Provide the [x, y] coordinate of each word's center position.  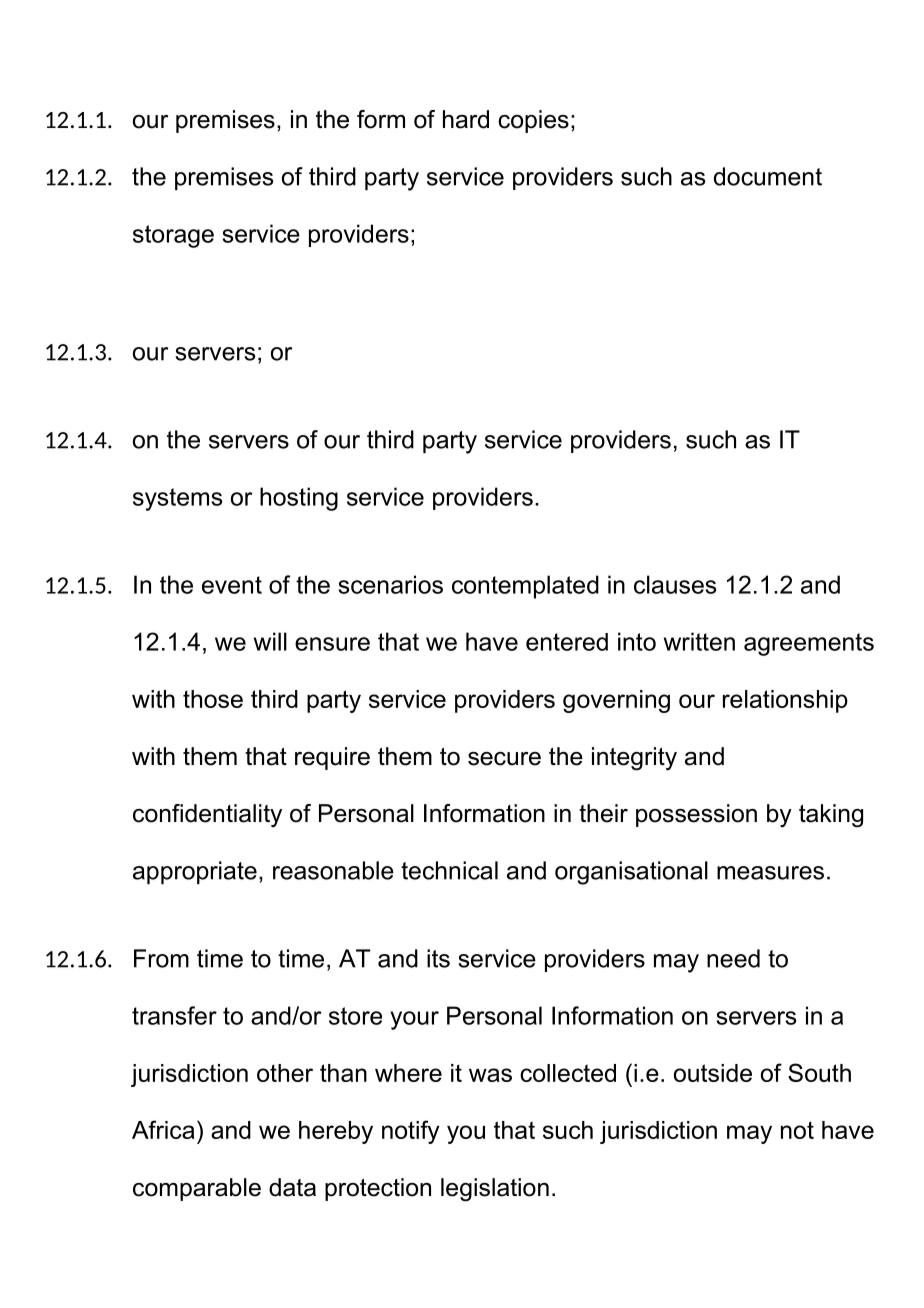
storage [173, 236]
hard [466, 119]
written [699, 641]
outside [713, 1073]
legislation [495, 1190]
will [270, 641]
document [768, 176]
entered [567, 642]
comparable [197, 1189]
